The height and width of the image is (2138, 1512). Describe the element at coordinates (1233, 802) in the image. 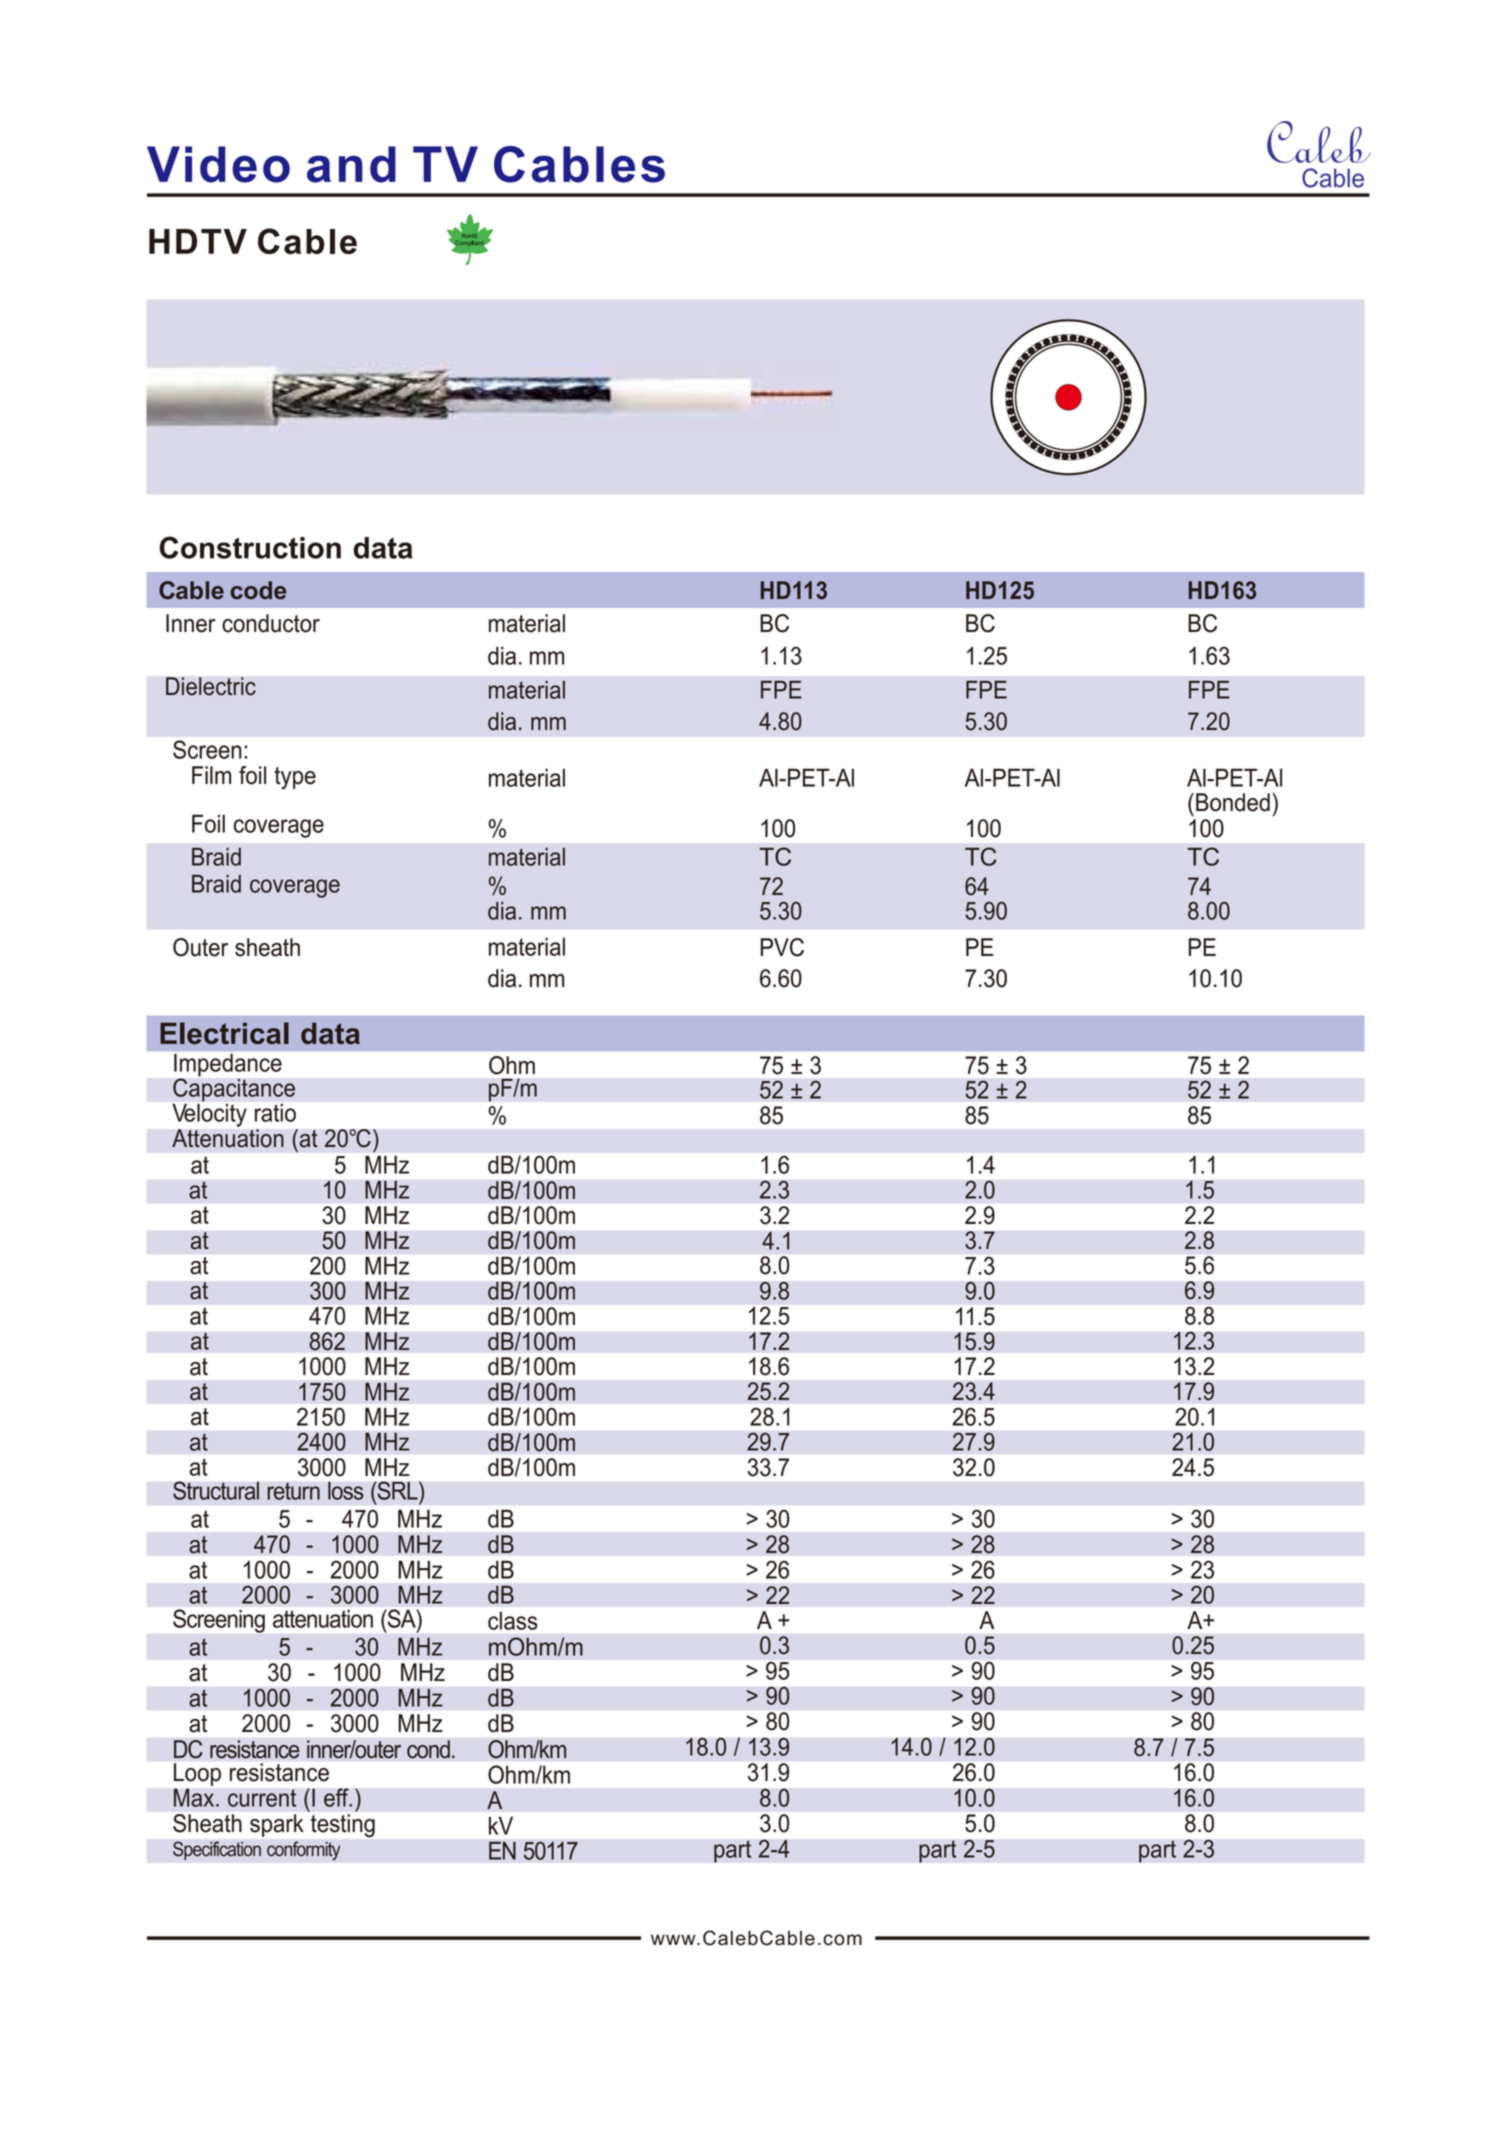

I see `Bonded` at that location.
